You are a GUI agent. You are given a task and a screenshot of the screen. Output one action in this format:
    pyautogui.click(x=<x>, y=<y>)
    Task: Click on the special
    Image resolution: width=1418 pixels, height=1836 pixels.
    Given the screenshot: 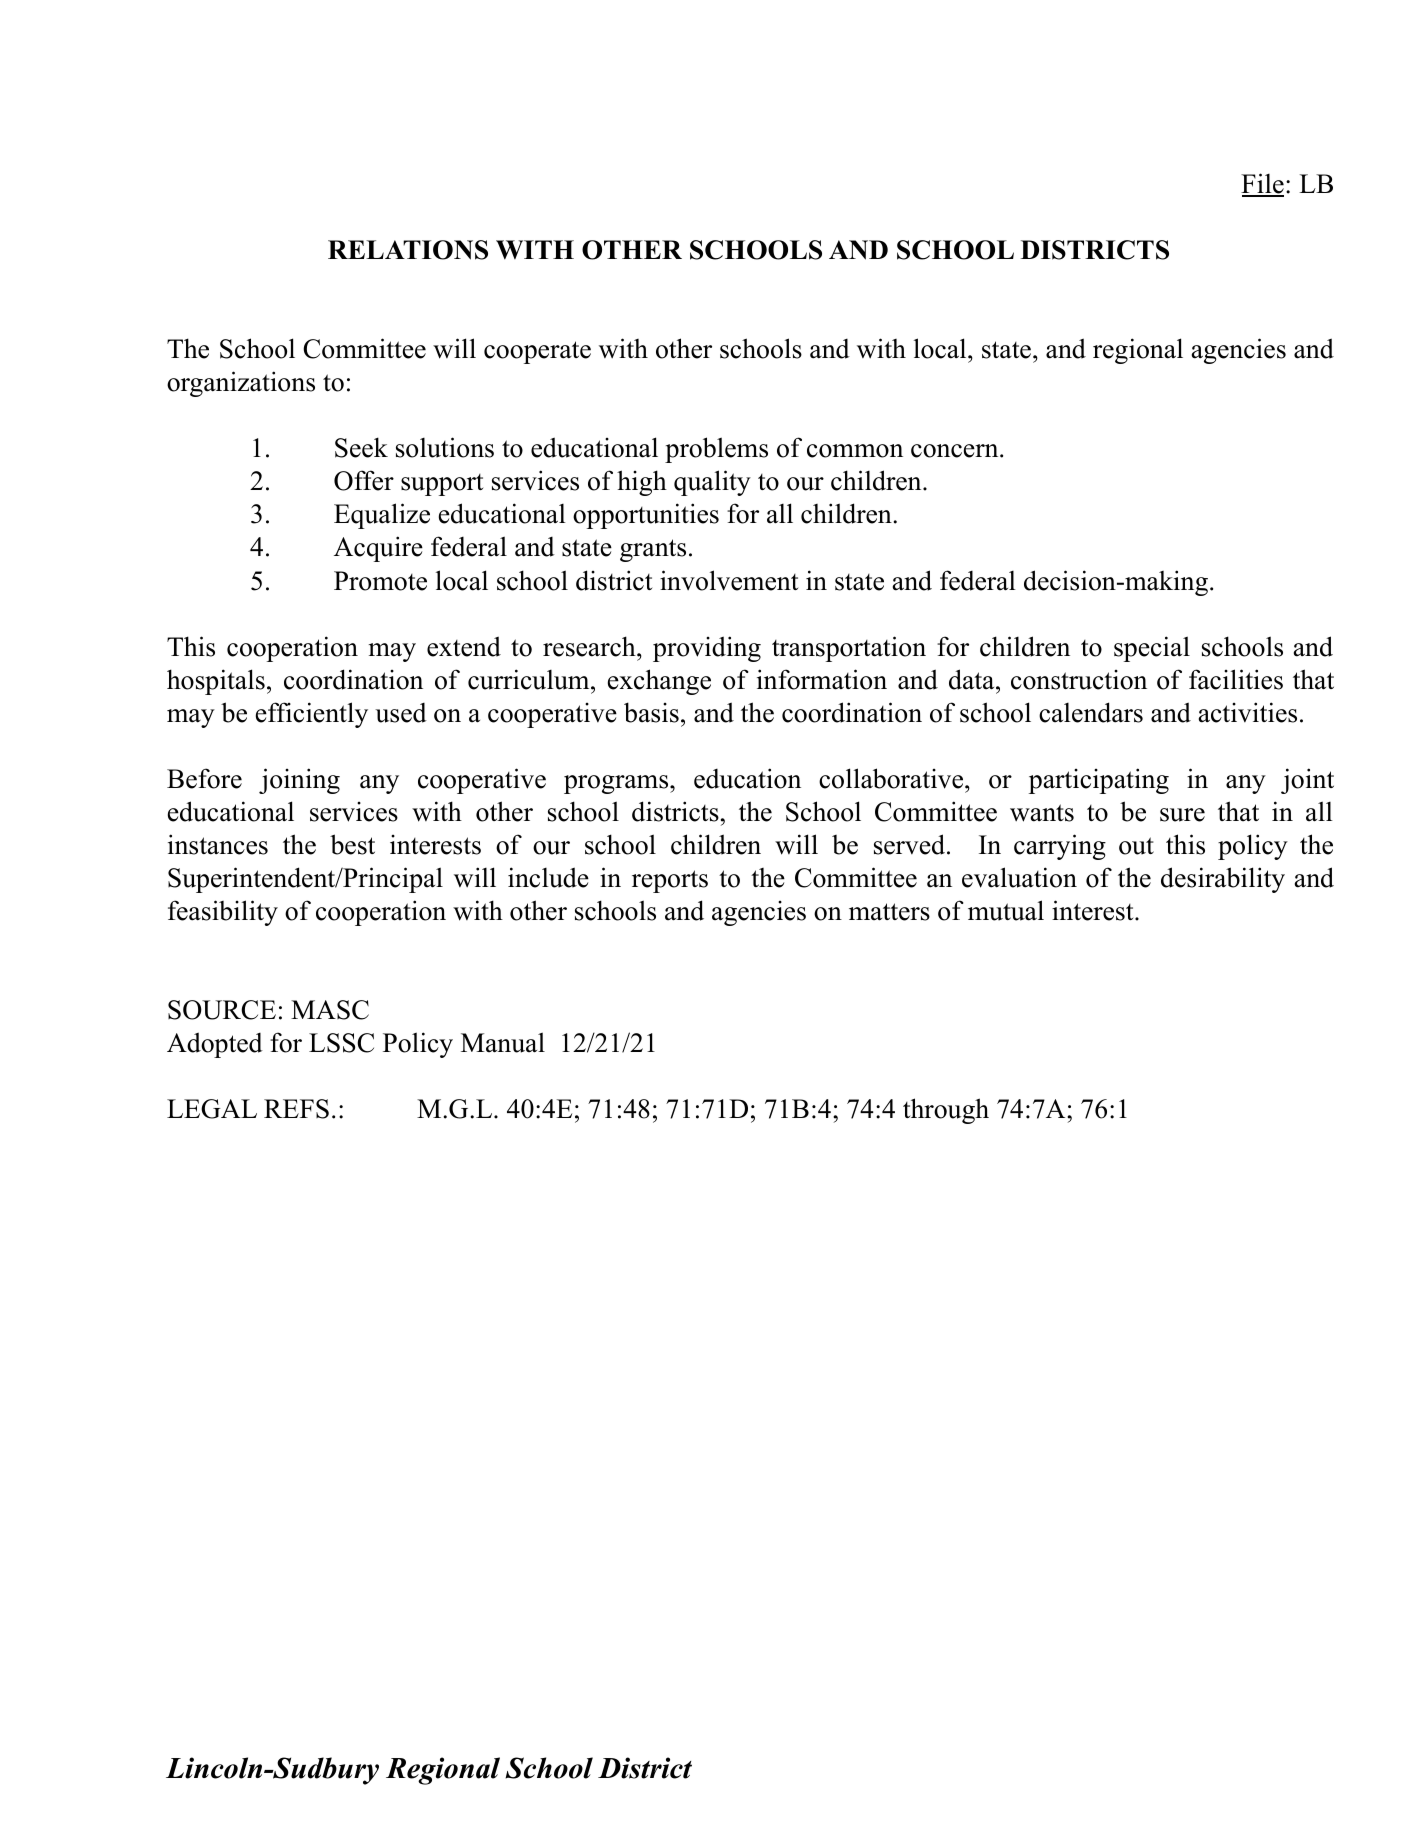 What is the action you would take?
    pyautogui.click(x=1152, y=649)
